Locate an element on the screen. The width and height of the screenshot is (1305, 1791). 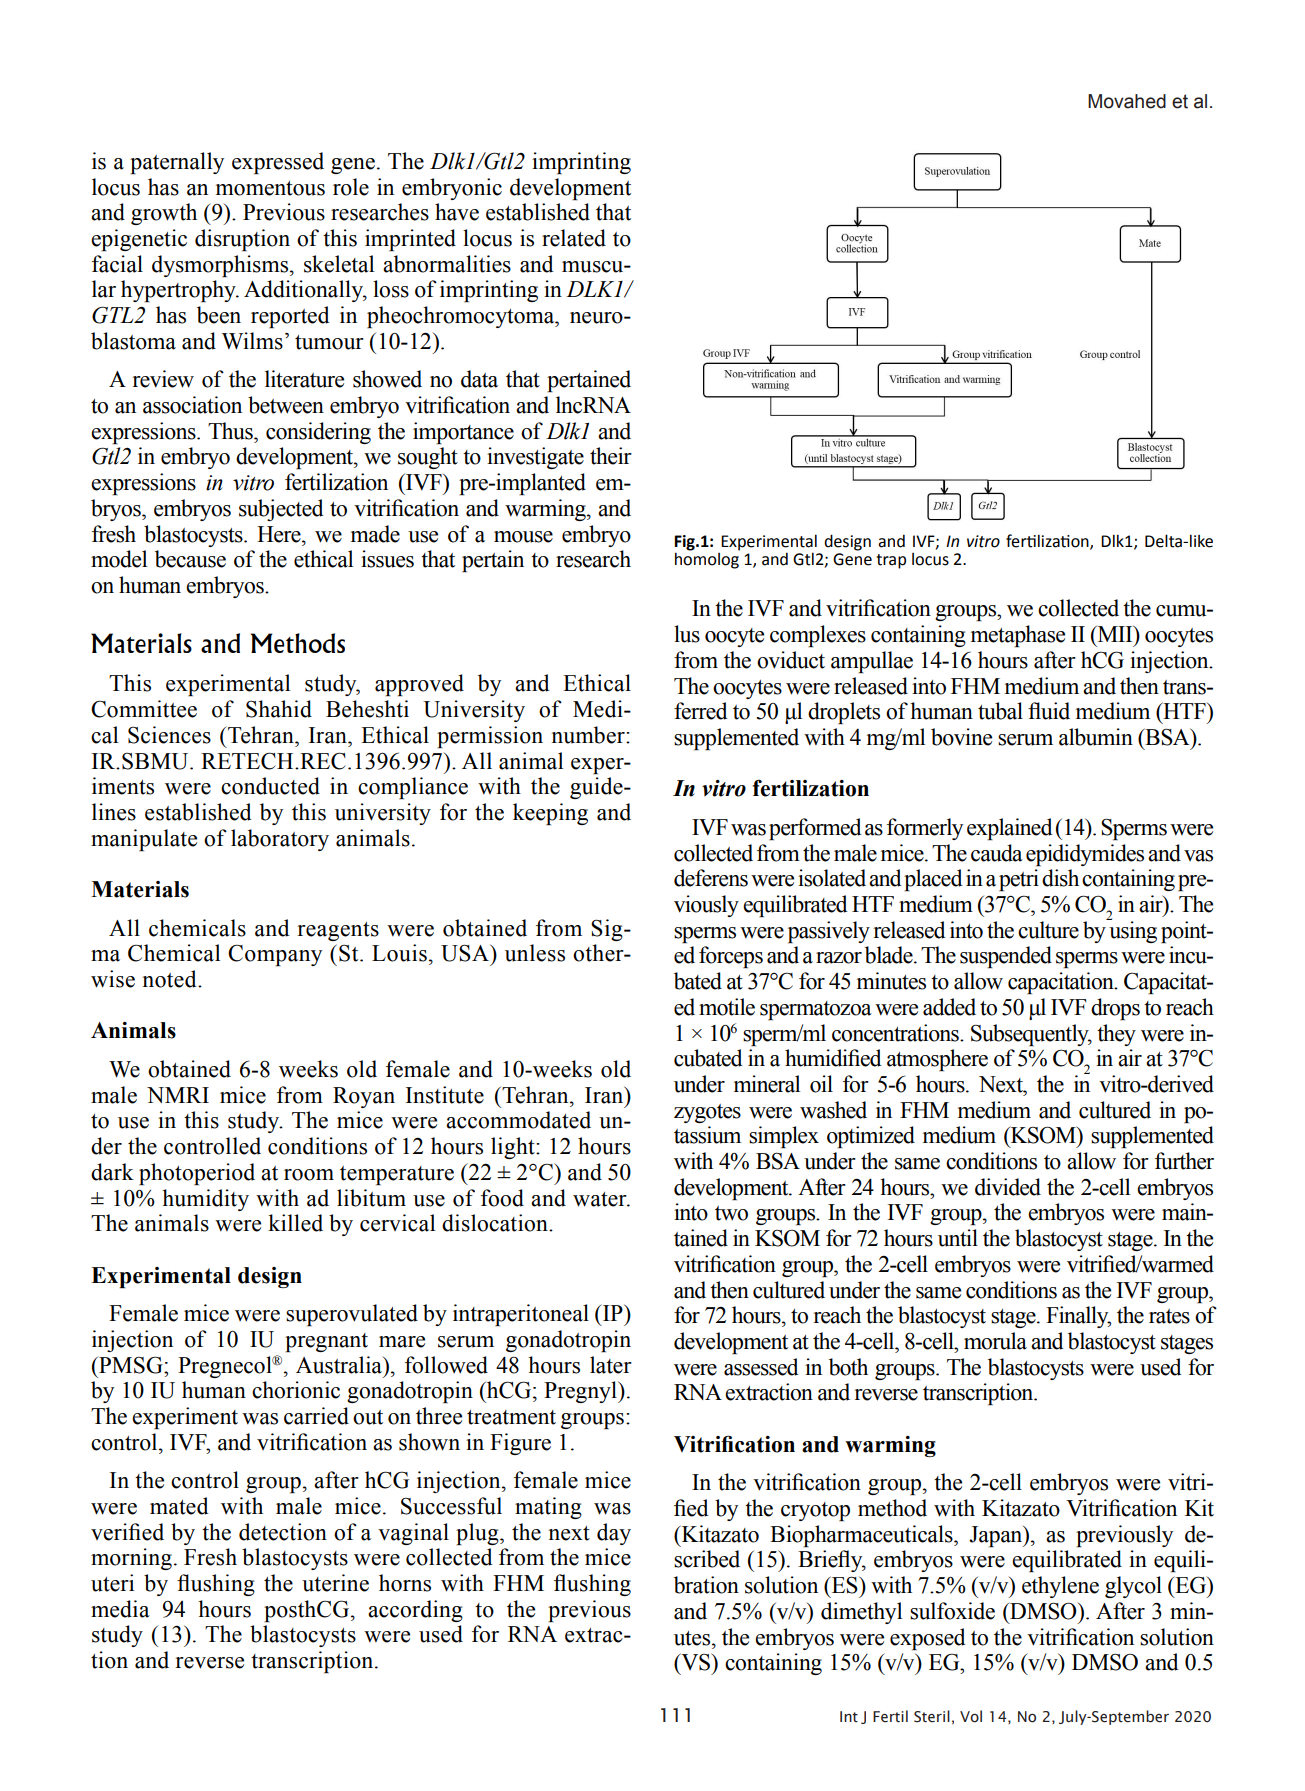
Shahid is located at coordinates (279, 709).
